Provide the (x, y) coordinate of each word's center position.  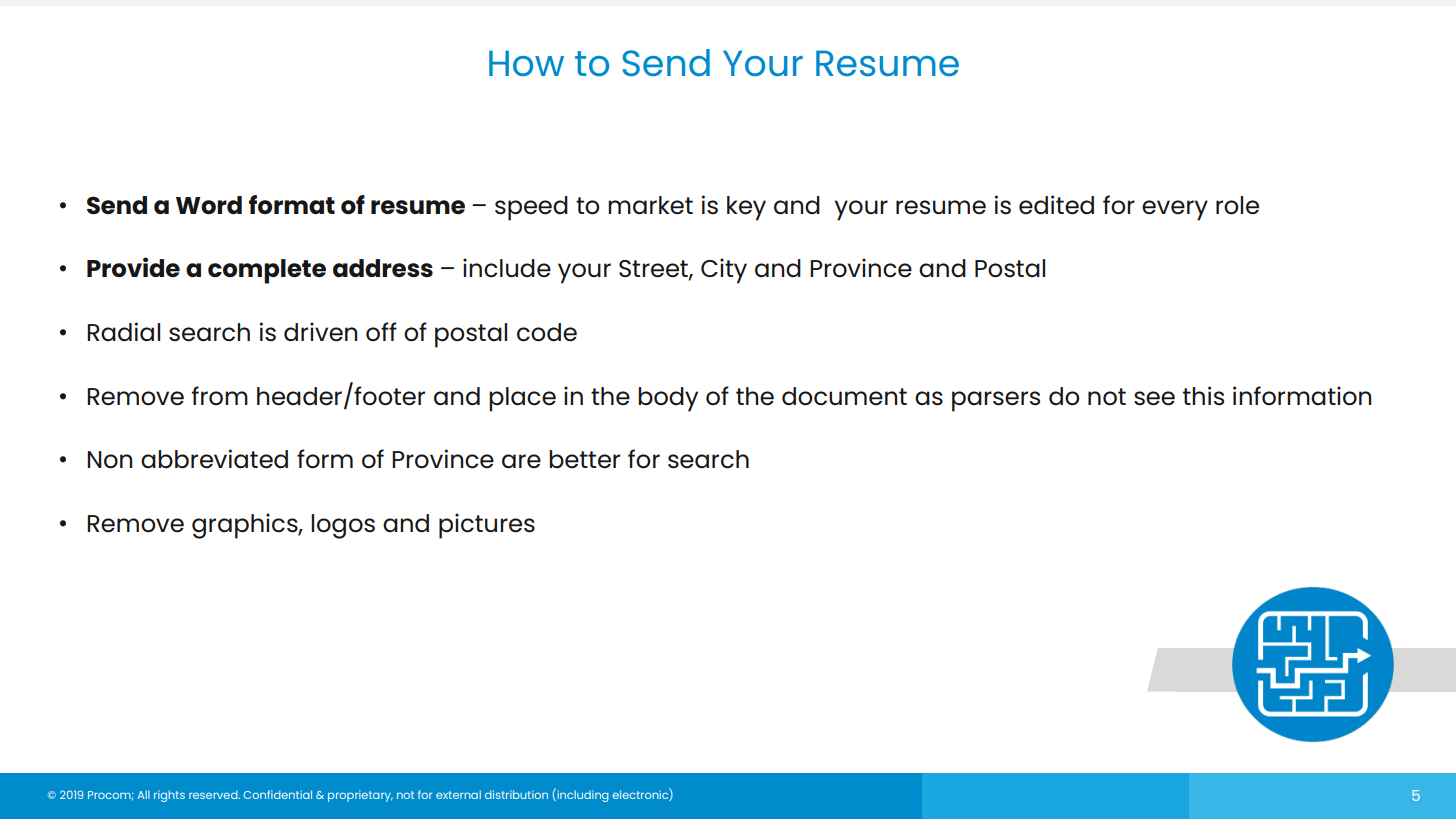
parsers (996, 401)
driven (320, 332)
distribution (516, 794)
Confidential (278, 794)
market (650, 205)
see (1154, 398)
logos (343, 526)
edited (1056, 205)
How (526, 63)
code (547, 332)
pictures (487, 526)
